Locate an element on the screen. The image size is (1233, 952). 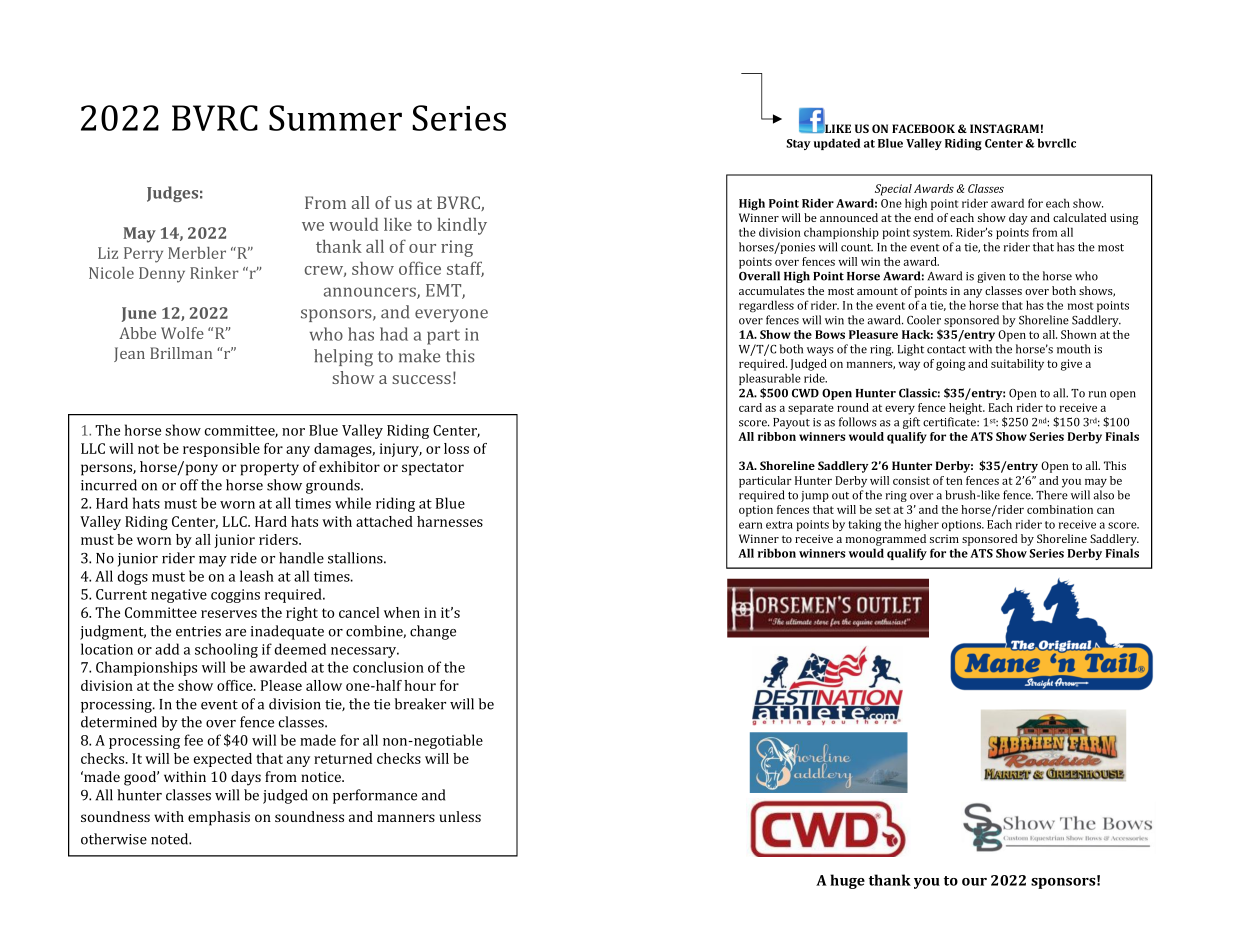
Cooler is located at coordinates (924, 320).
